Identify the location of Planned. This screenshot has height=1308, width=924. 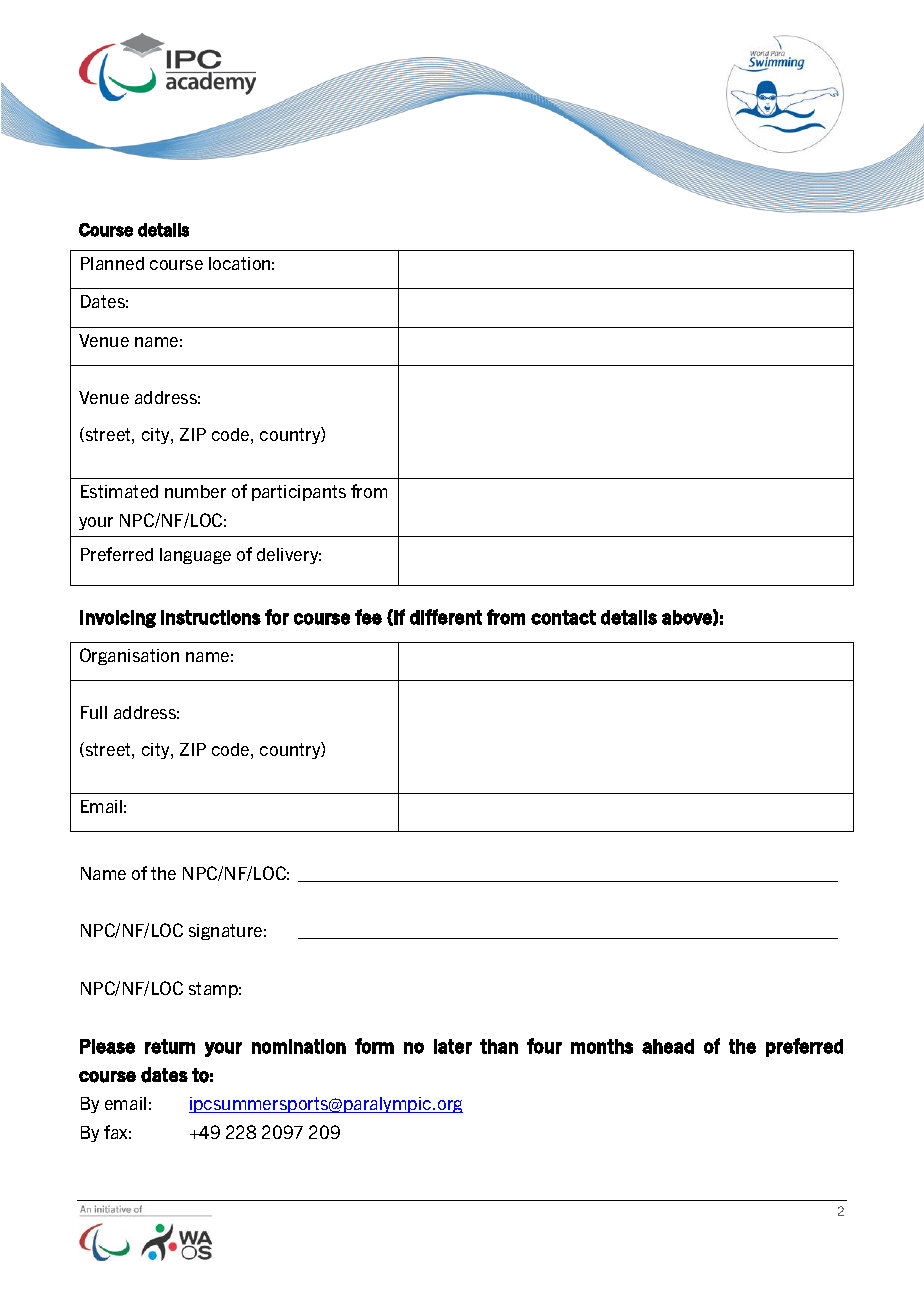
(112, 263).
